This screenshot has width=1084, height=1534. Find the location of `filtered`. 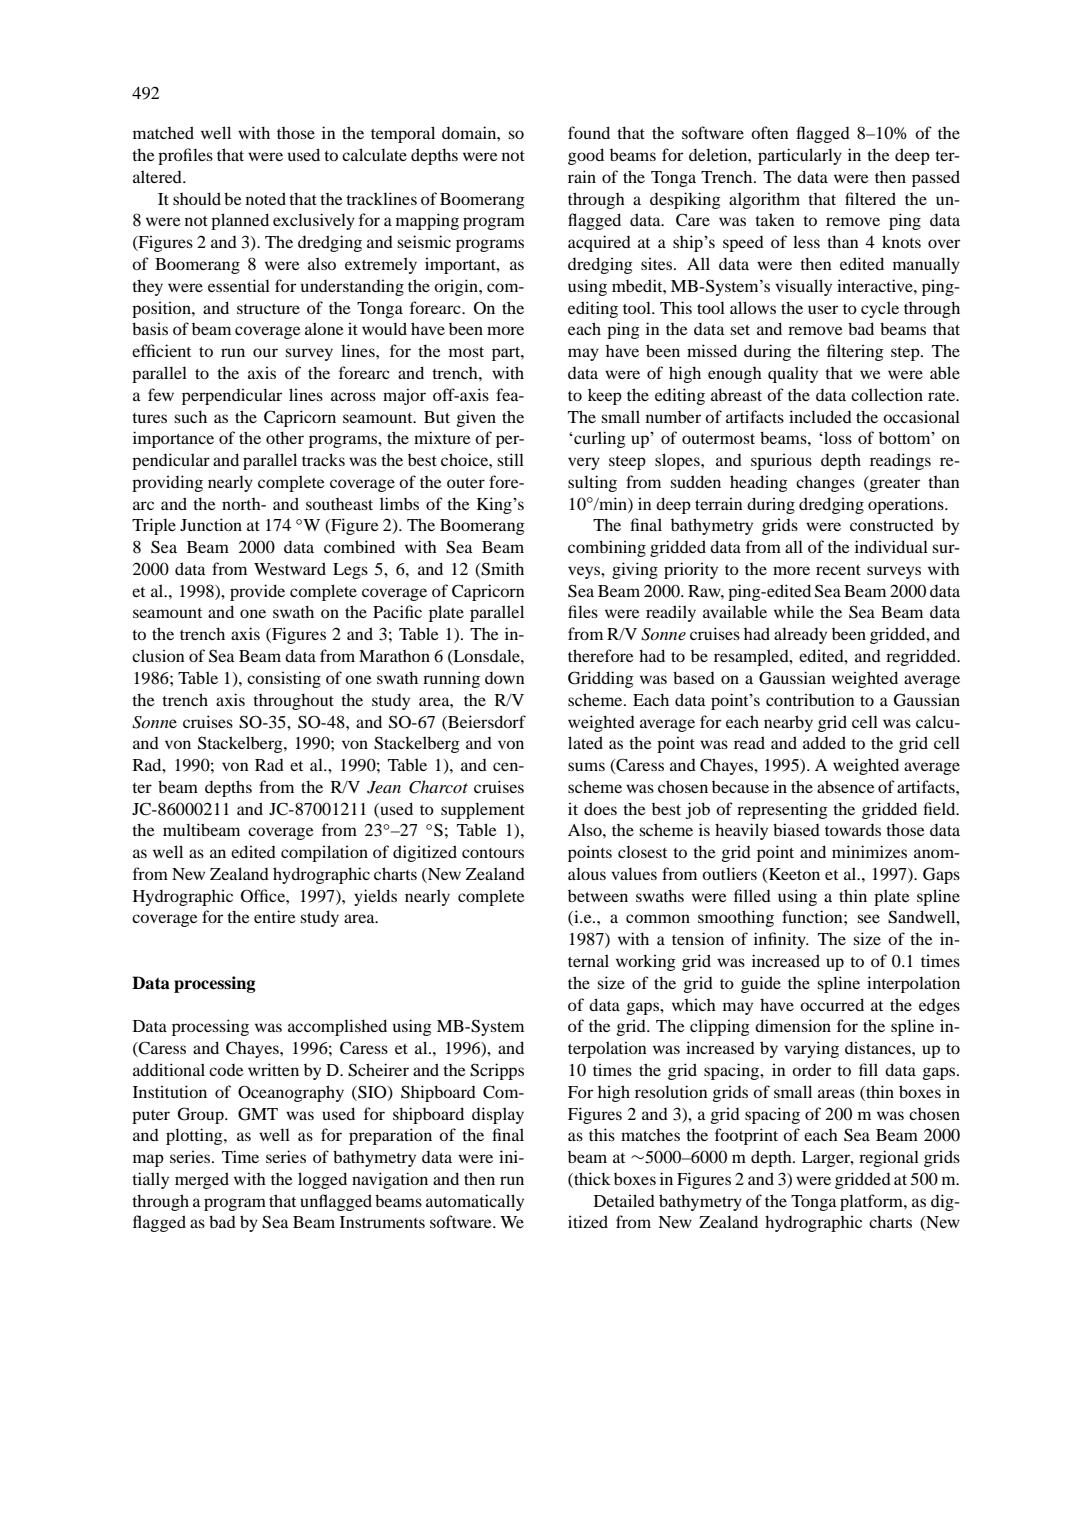

filtered is located at coordinates (870, 198).
